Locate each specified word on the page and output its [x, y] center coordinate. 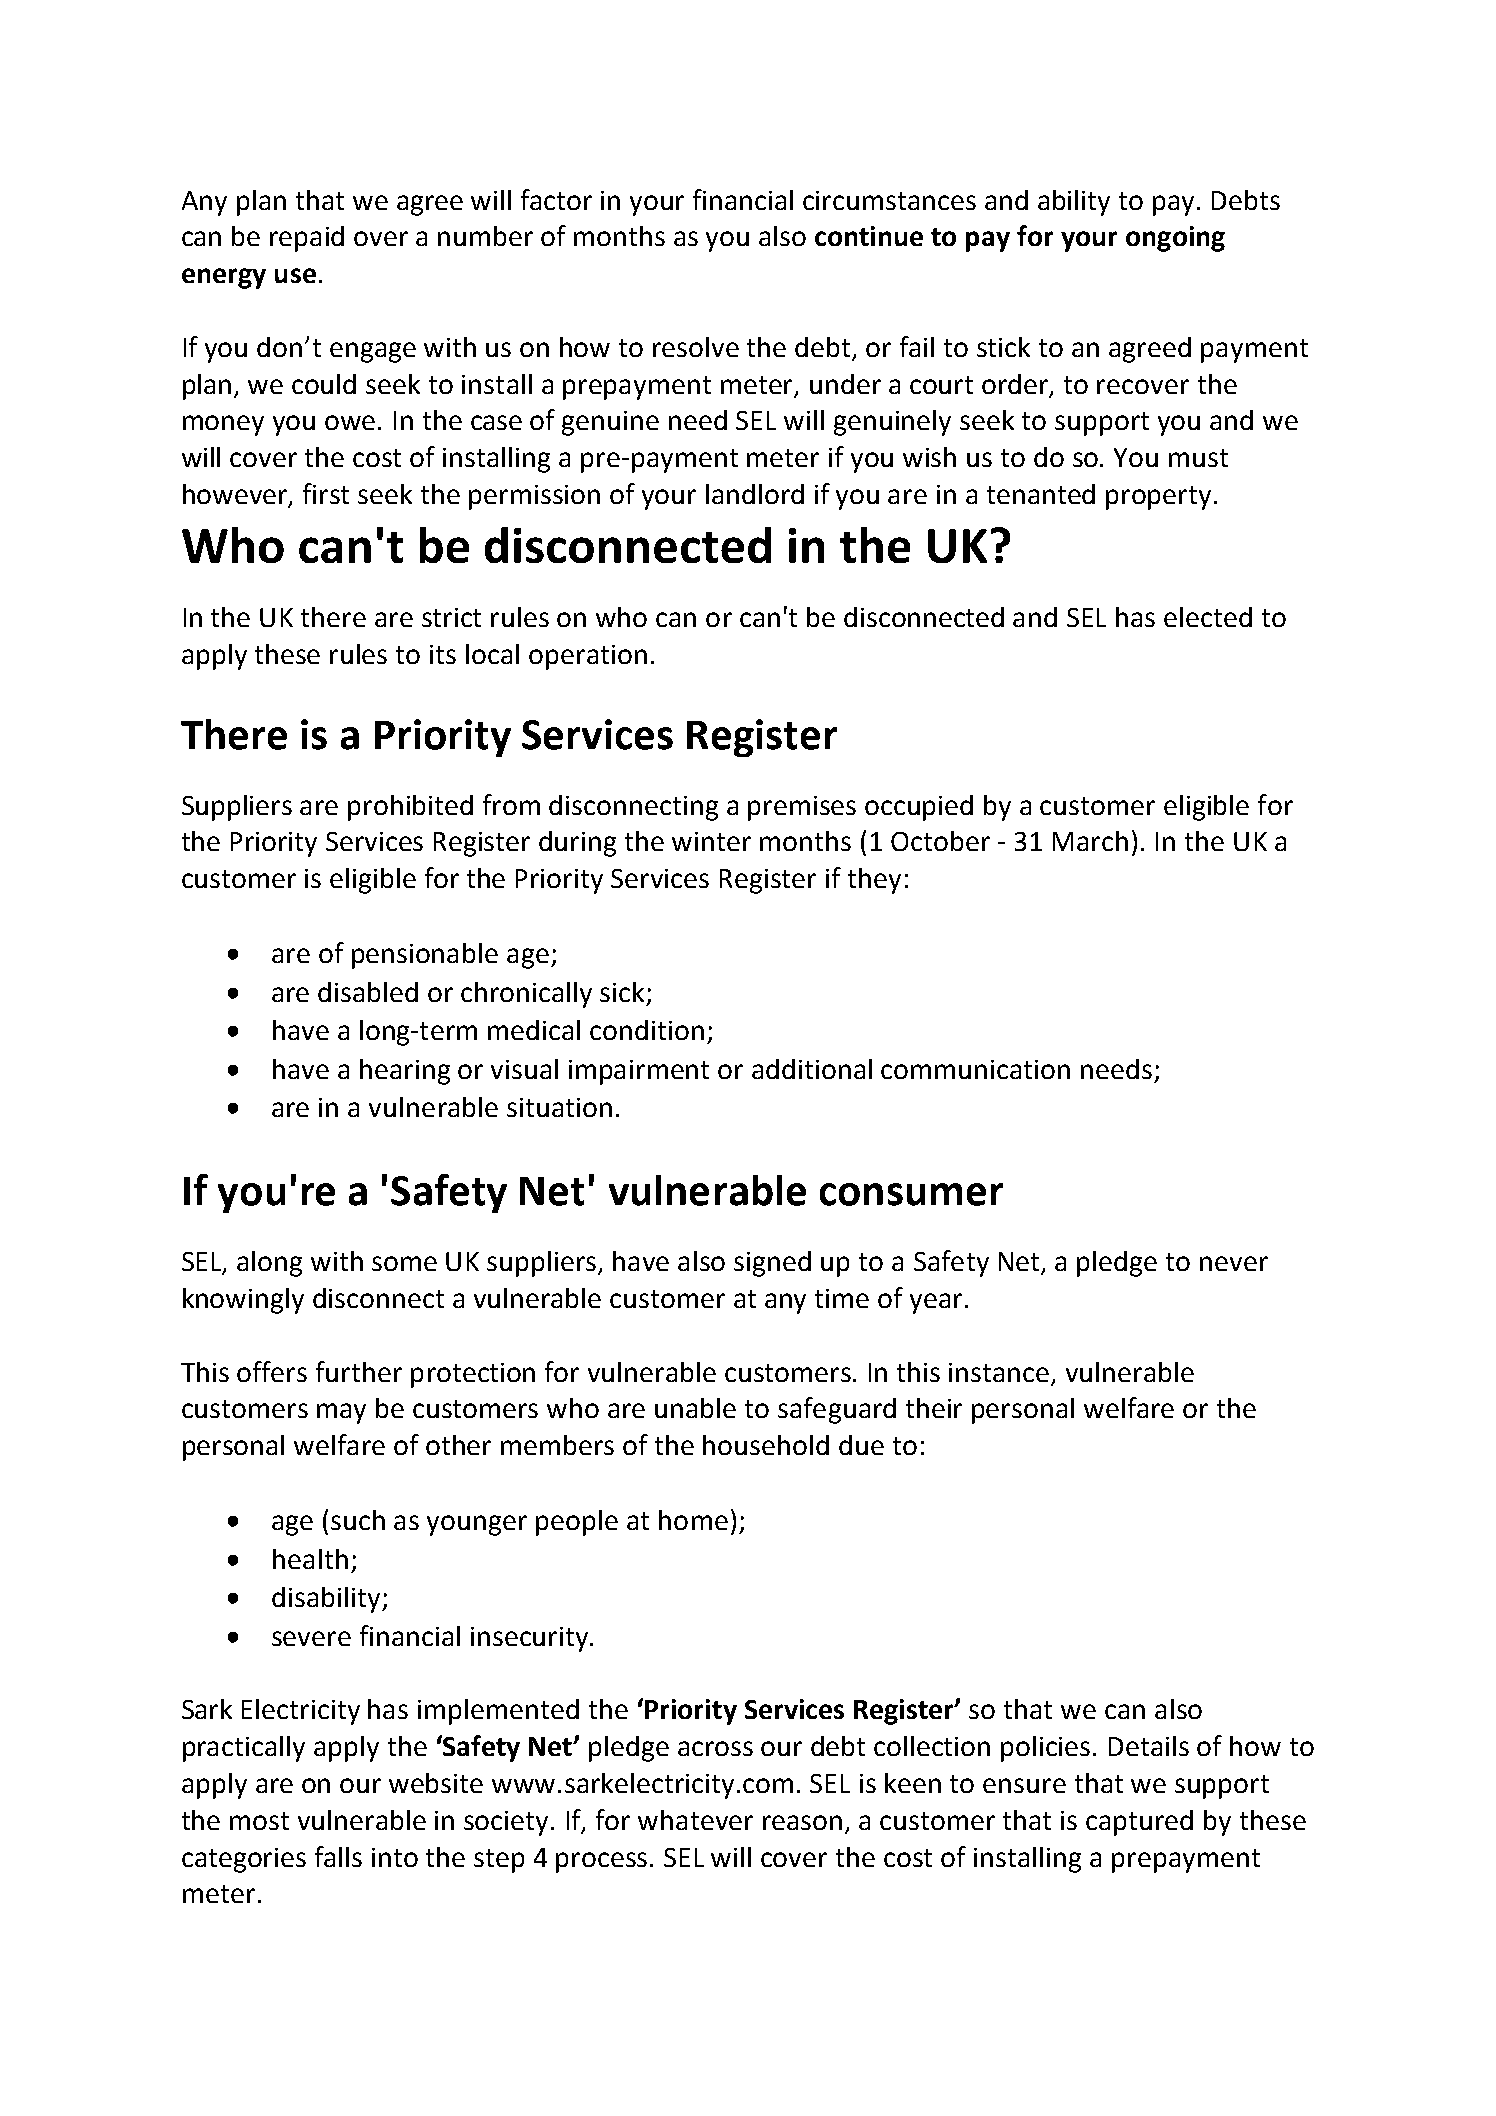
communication [975, 1069]
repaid [307, 239]
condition [647, 1030]
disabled [368, 992]
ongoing [1175, 239]
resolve [696, 347]
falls [338, 1856]
